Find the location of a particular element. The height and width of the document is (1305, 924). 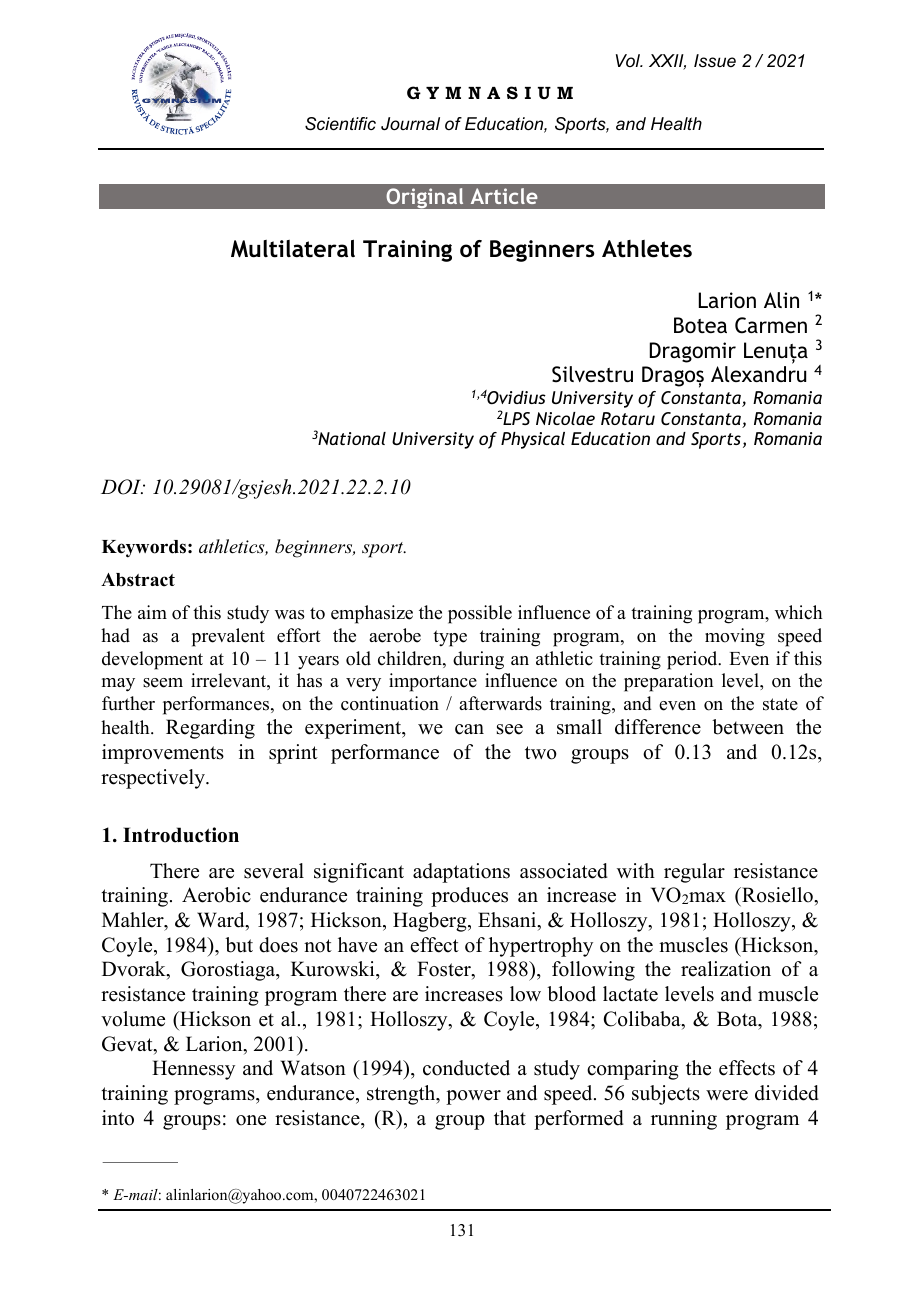

improvements is located at coordinates (163, 754).
